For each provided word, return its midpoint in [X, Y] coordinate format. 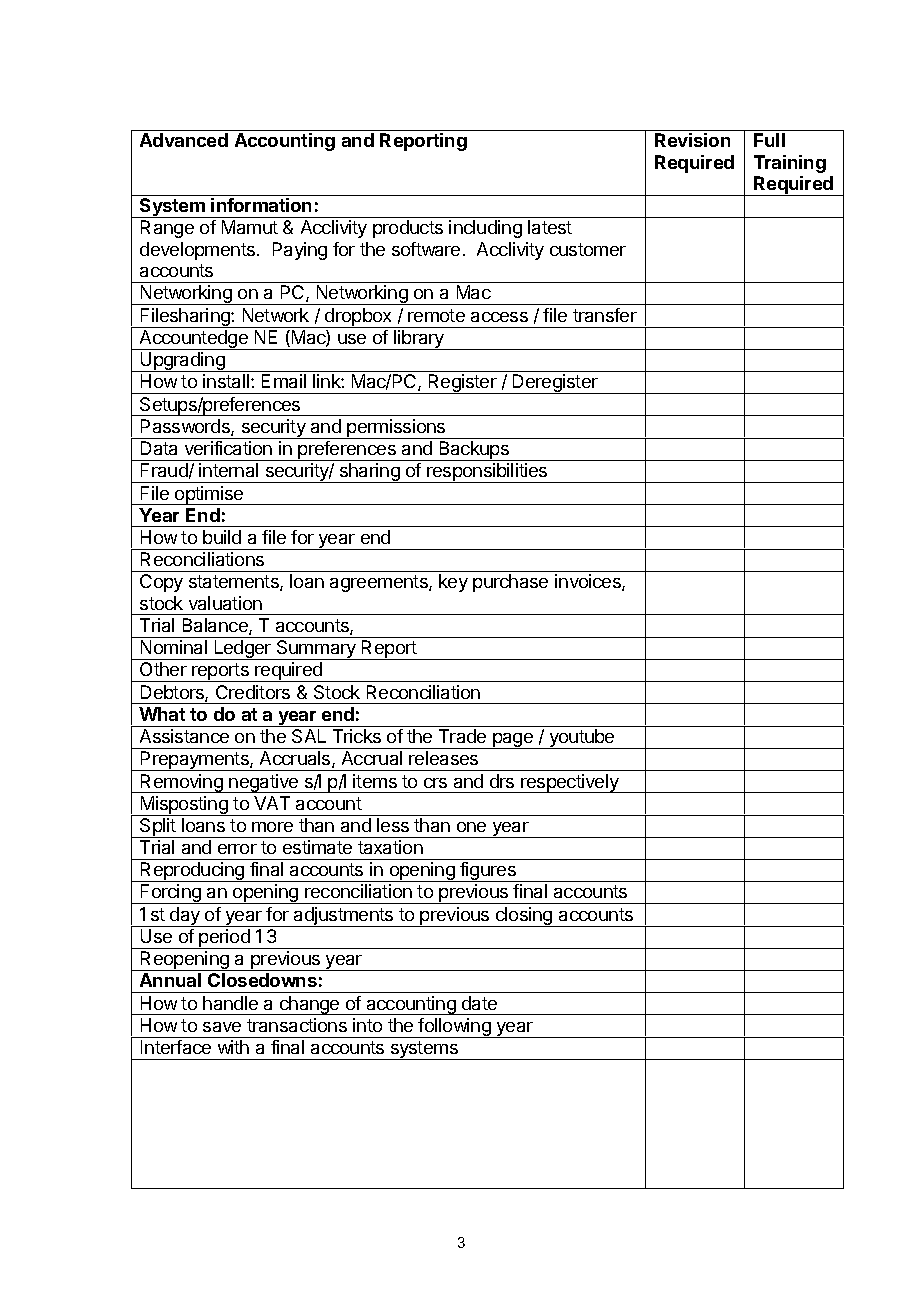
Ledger [243, 650]
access [499, 317]
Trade [462, 736]
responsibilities [487, 473]
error [237, 849]
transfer [605, 315]
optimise [209, 495]
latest [550, 227]
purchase [510, 583]
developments [199, 251]
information [261, 205]
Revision [692, 140]
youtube [582, 739]
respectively [570, 783]
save [222, 1027]
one [471, 827]
